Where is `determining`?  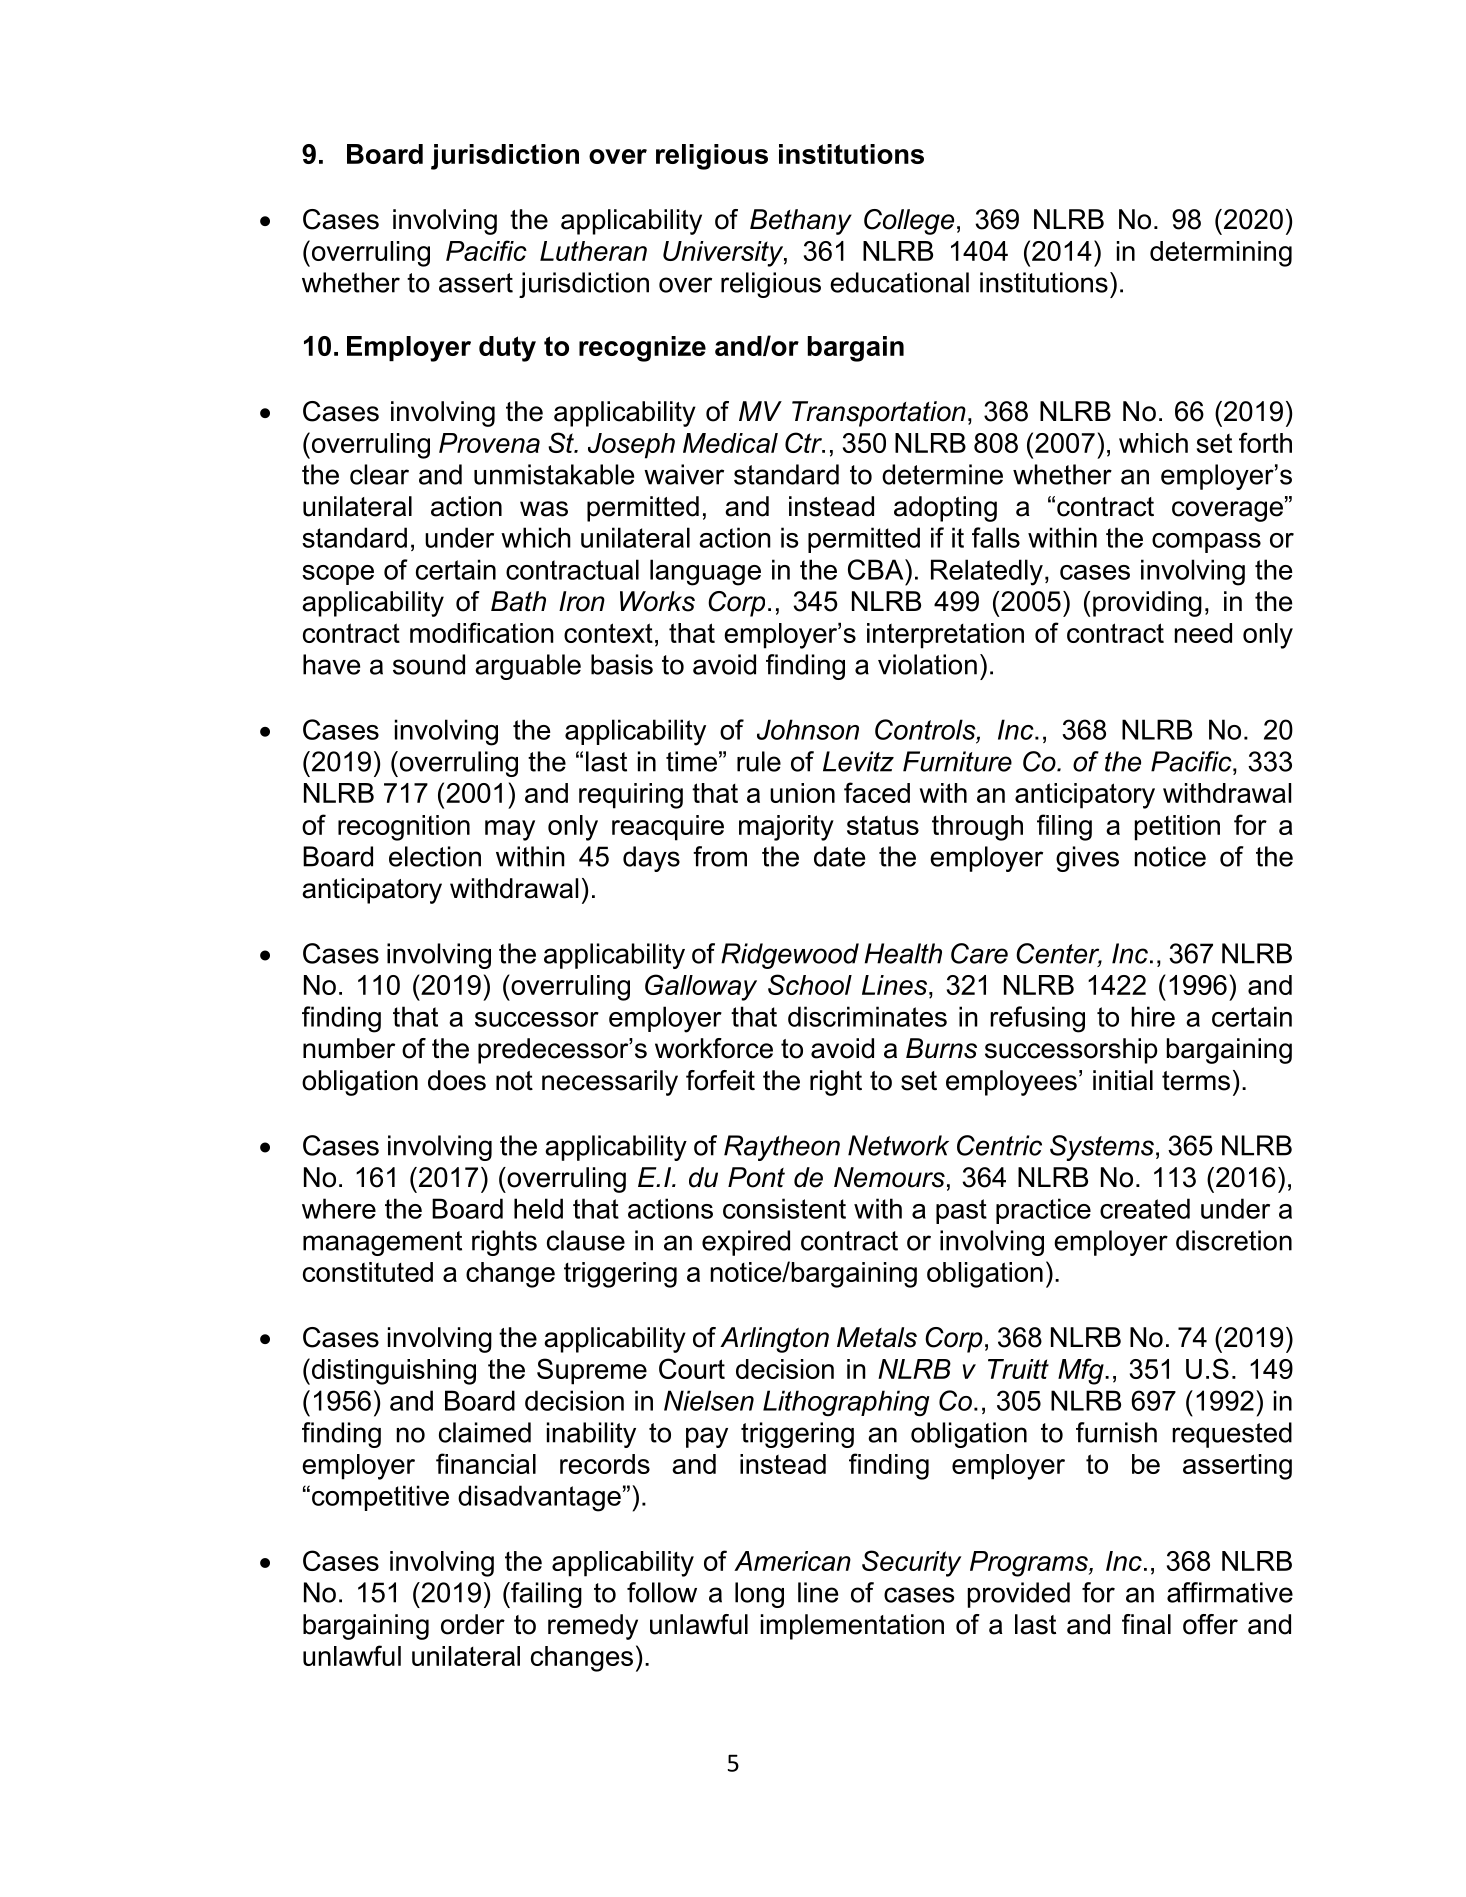 determining is located at coordinates (1221, 254).
